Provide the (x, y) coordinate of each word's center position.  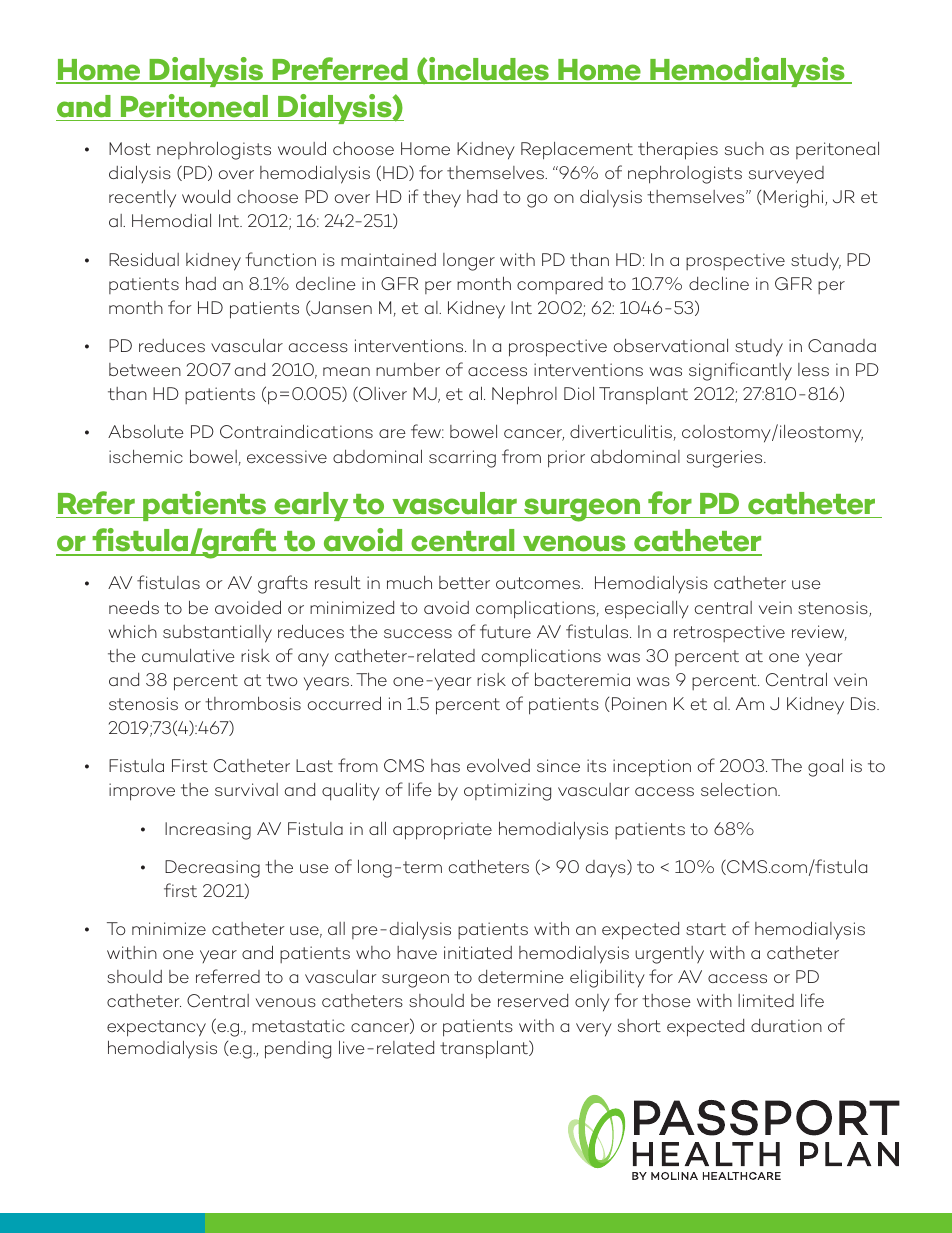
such (744, 148)
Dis (864, 703)
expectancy (156, 1028)
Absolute (146, 431)
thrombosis (253, 703)
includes (489, 70)
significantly (740, 371)
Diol (579, 393)
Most (130, 148)
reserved (533, 1000)
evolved (498, 765)
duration (786, 1025)
